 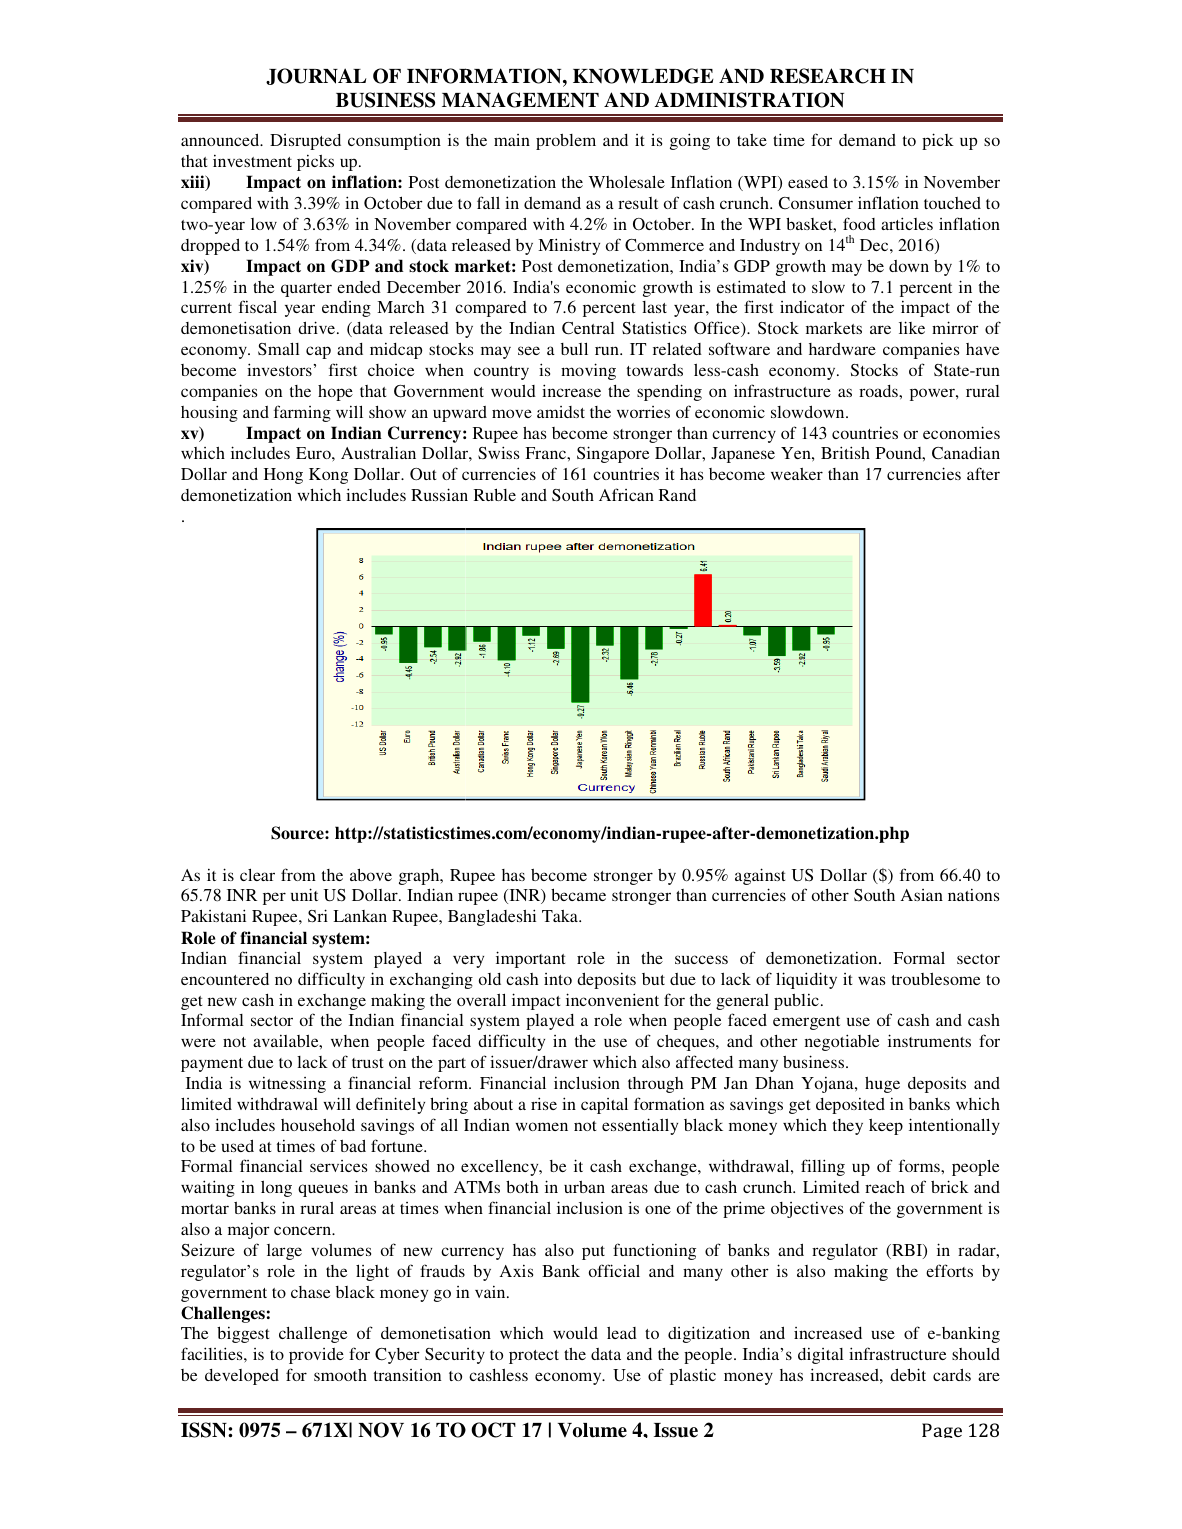 What do you see at coordinates (252, 160) in the image?
I see `investment` at bounding box center [252, 160].
